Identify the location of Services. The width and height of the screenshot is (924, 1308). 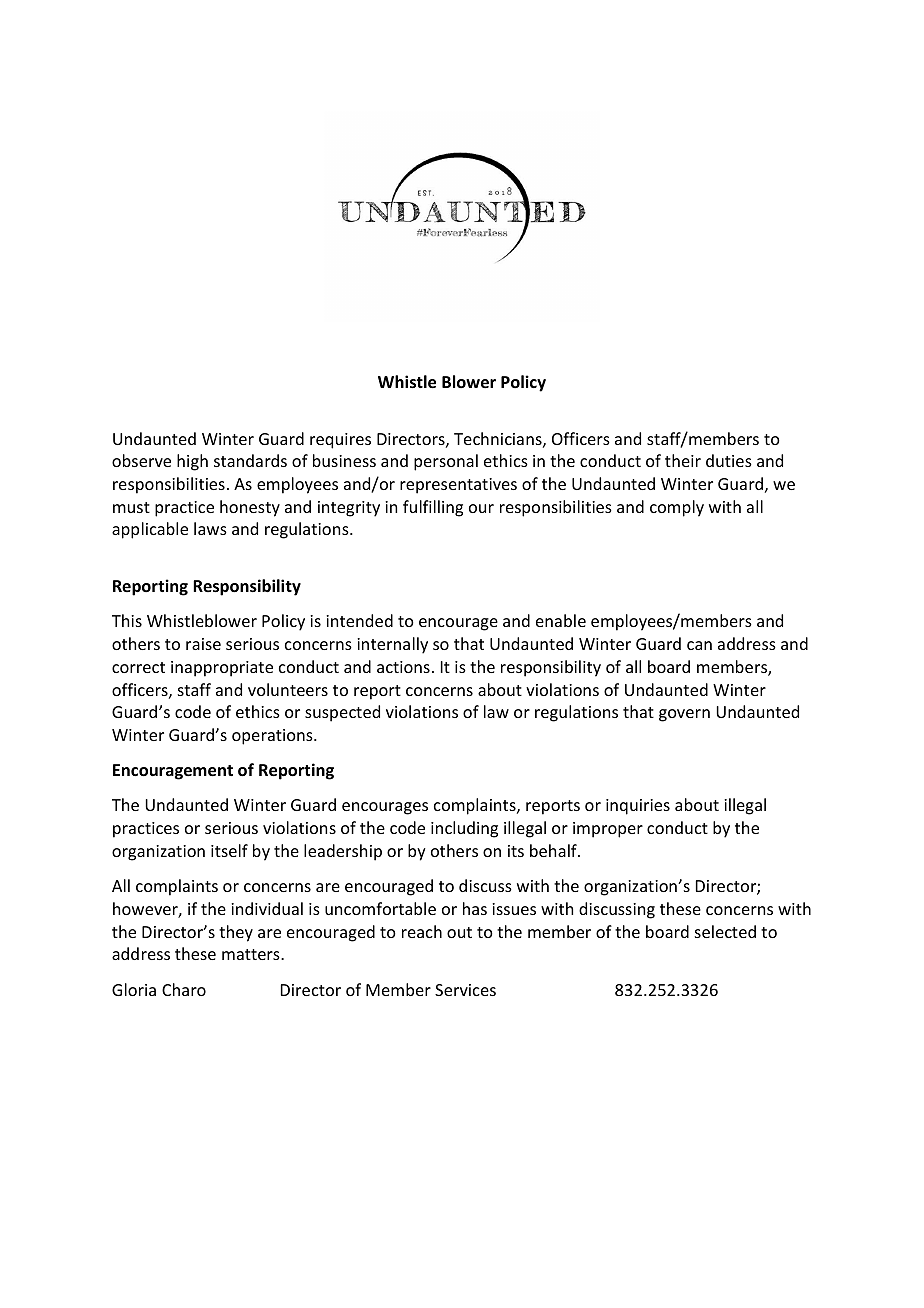
(465, 990).
